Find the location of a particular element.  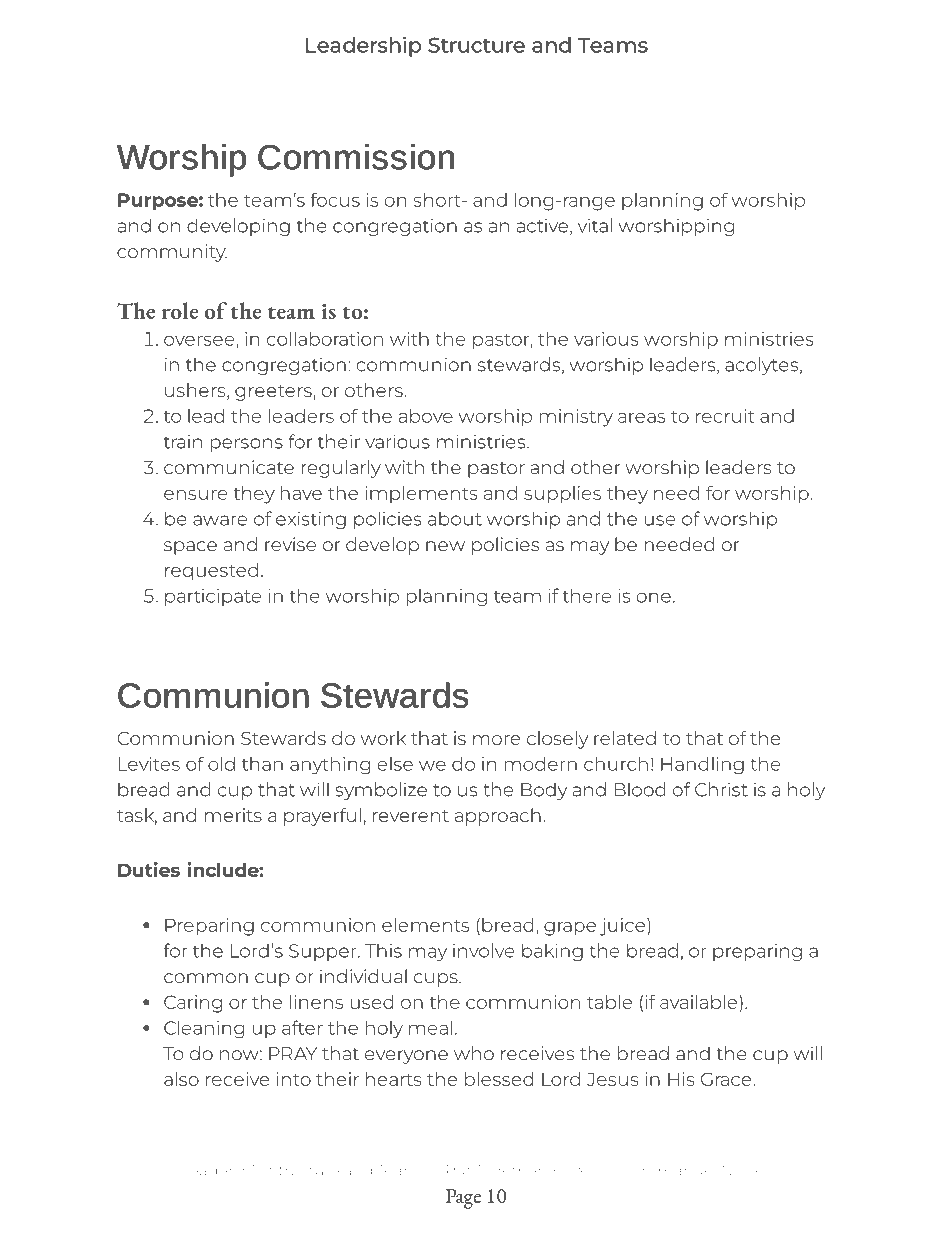

also is located at coordinates (181, 1079).
